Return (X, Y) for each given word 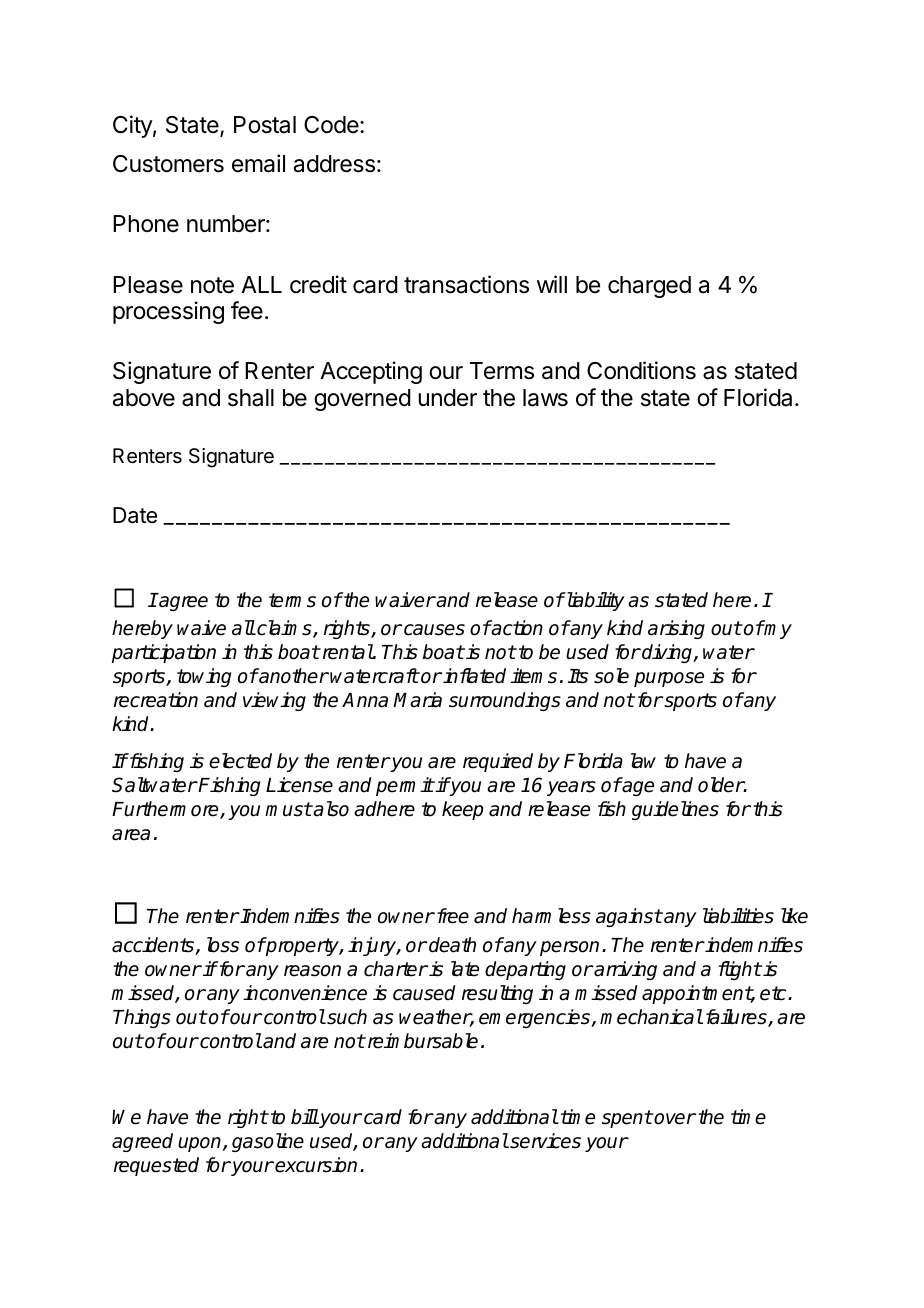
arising (676, 629)
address (334, 164)
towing (204, 677)
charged (649, 287)
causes (434, 630)
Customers (168, 164)
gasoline (268, 1142)
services (544, 1141)
